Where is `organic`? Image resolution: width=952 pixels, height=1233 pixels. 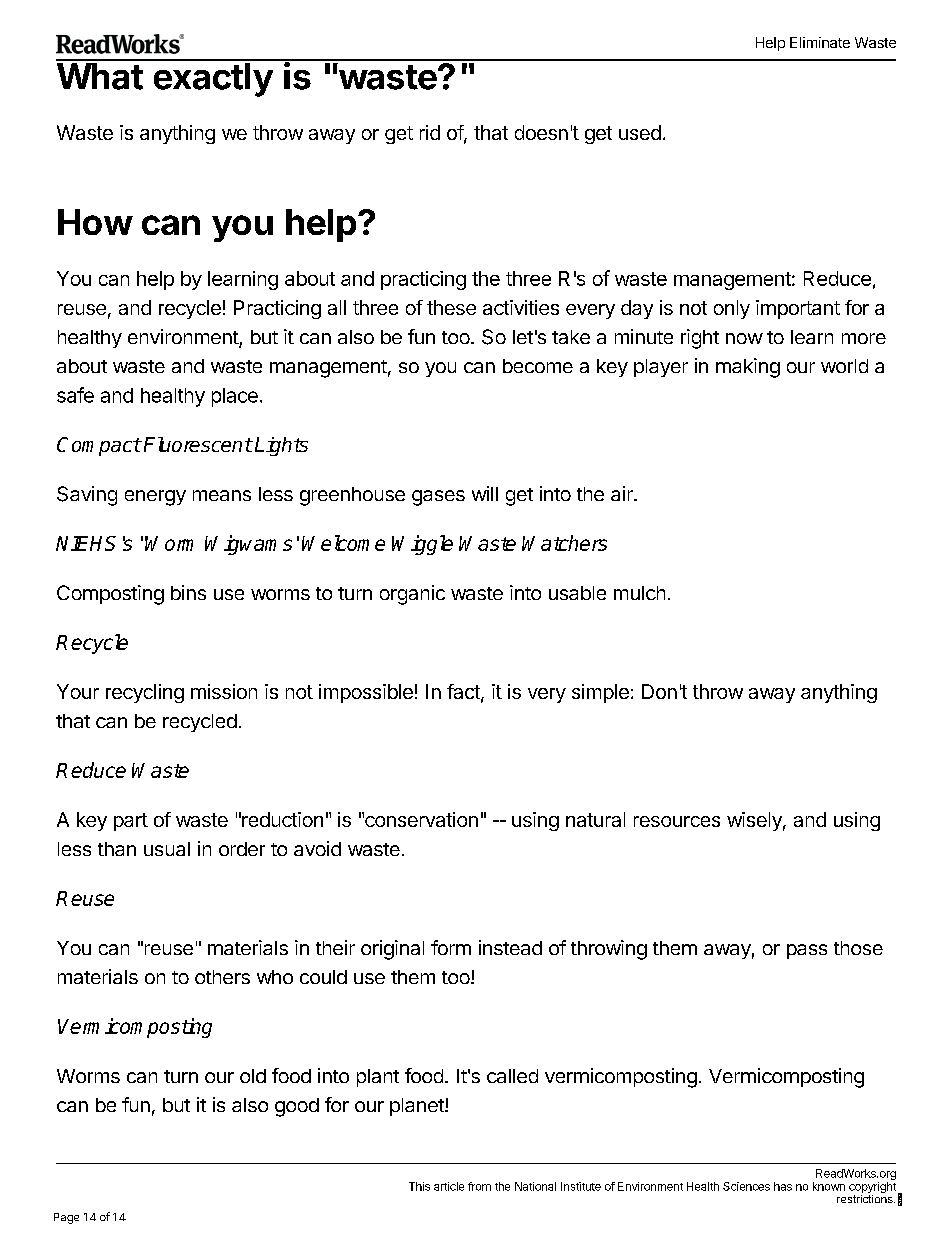 organic is located at coordinates (412, 595).
